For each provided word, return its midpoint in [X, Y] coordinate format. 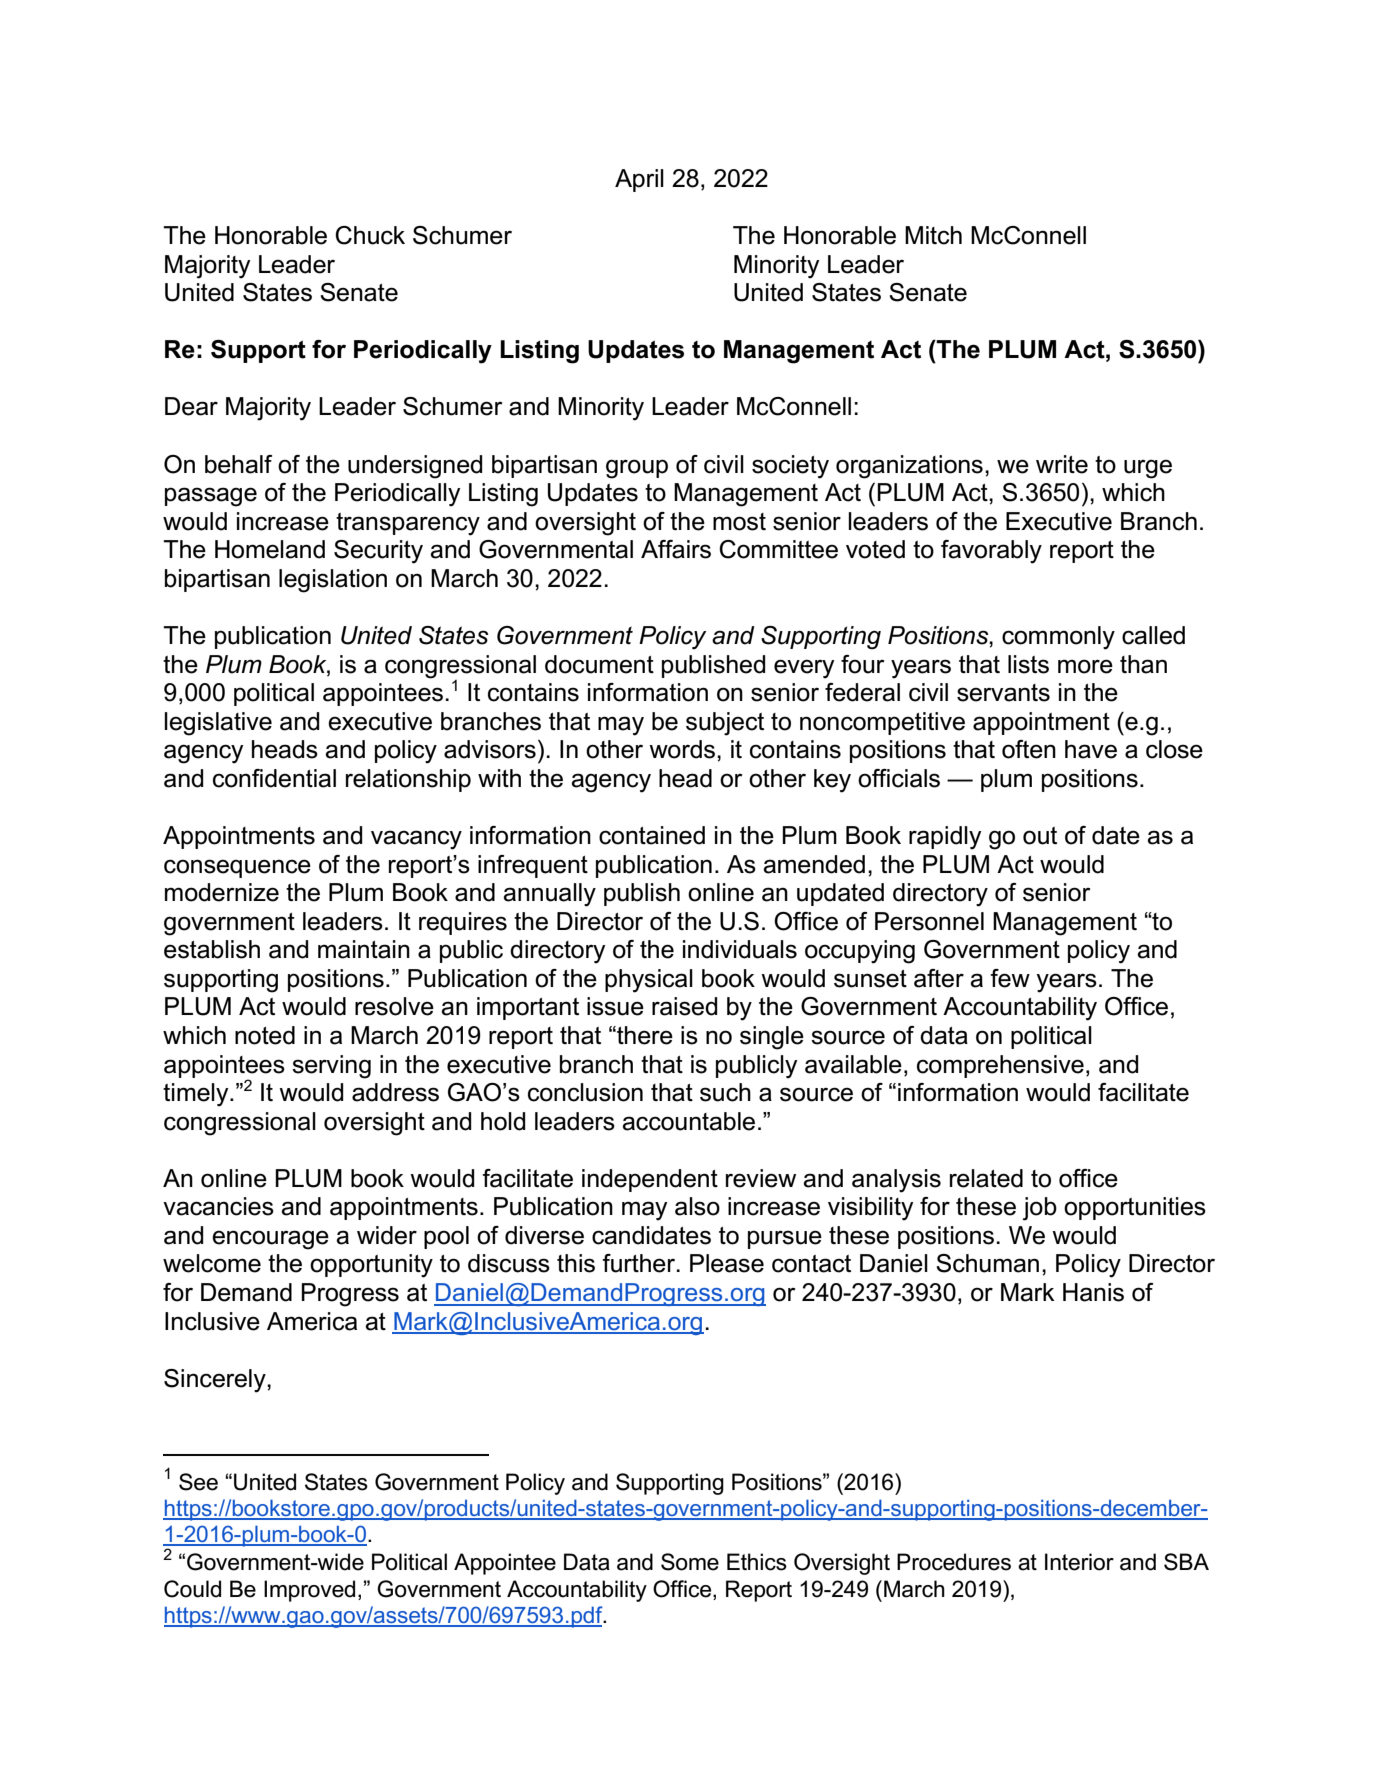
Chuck [370, 235]
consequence [237, 868]
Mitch [933, 235]
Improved [309, 1591]
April [639, 180]
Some [690, 1562]
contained [652, 835]
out [1040, 836]
